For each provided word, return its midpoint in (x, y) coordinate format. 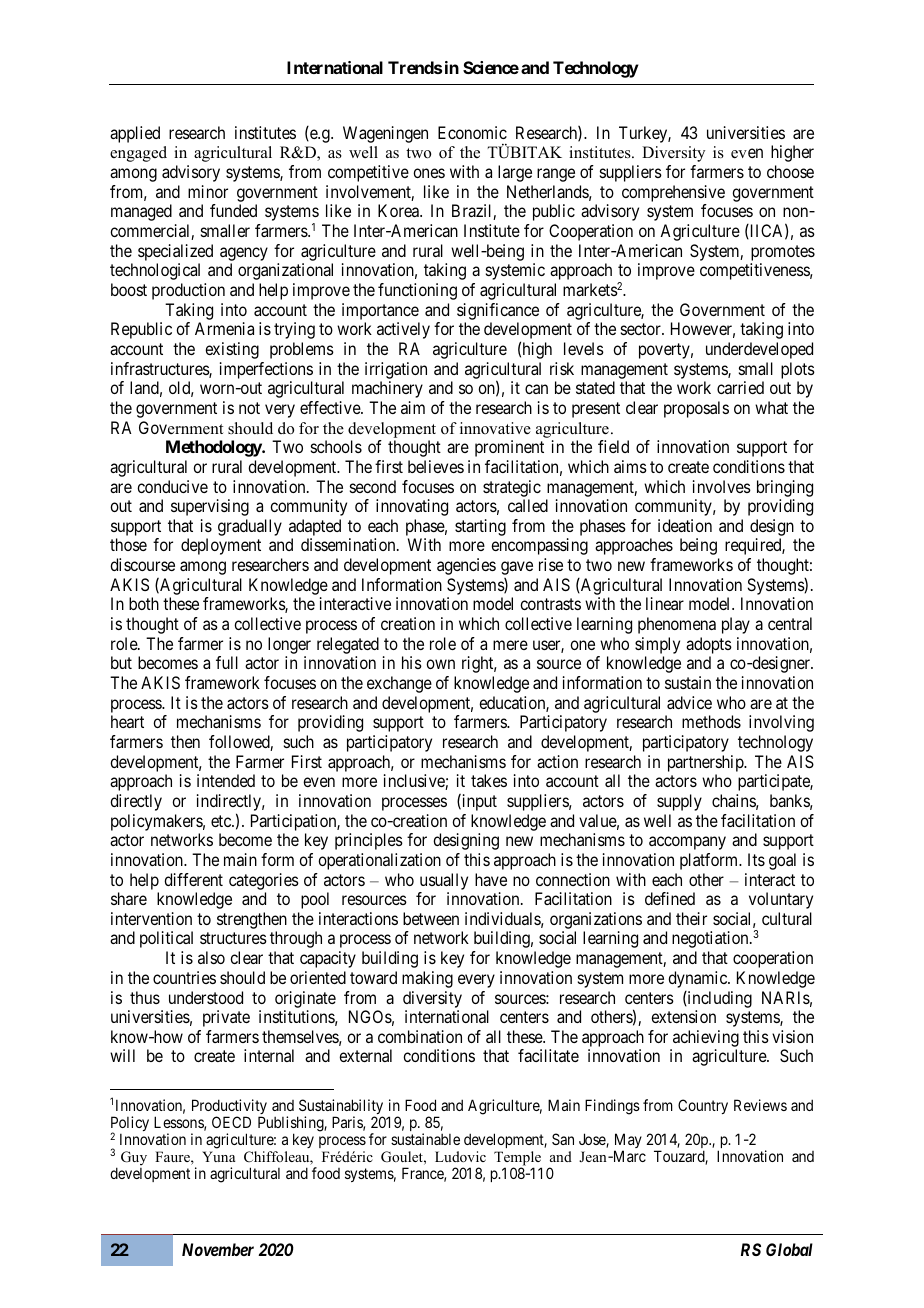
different (193, 879)
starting (480, 527)
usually (444, 881)
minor (208, 191)
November (218, 1249)
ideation (685, 525)
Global (789, 1249)
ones (429, 173)
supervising (210, 507)
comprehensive (673, 193)
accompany (687, 843)
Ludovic (460, 1156)
